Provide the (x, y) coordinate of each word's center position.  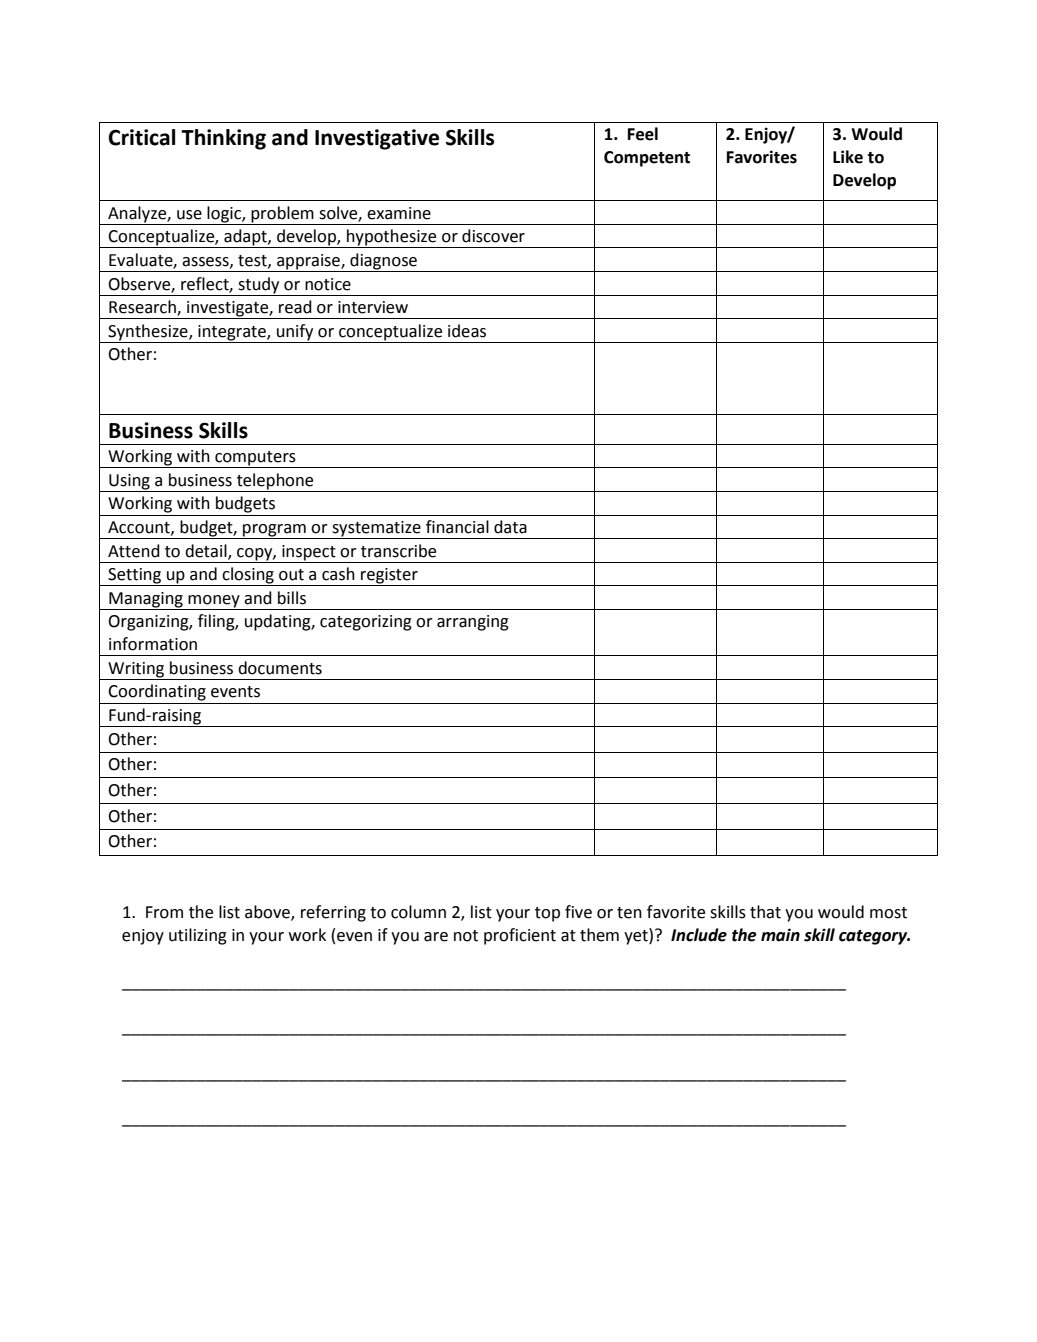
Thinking (223, 139)
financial (457, 527)
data (510, 527)
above (268, 913)
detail (207, 551)
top (547, 914)
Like (848, 157)
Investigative (377, 139)
